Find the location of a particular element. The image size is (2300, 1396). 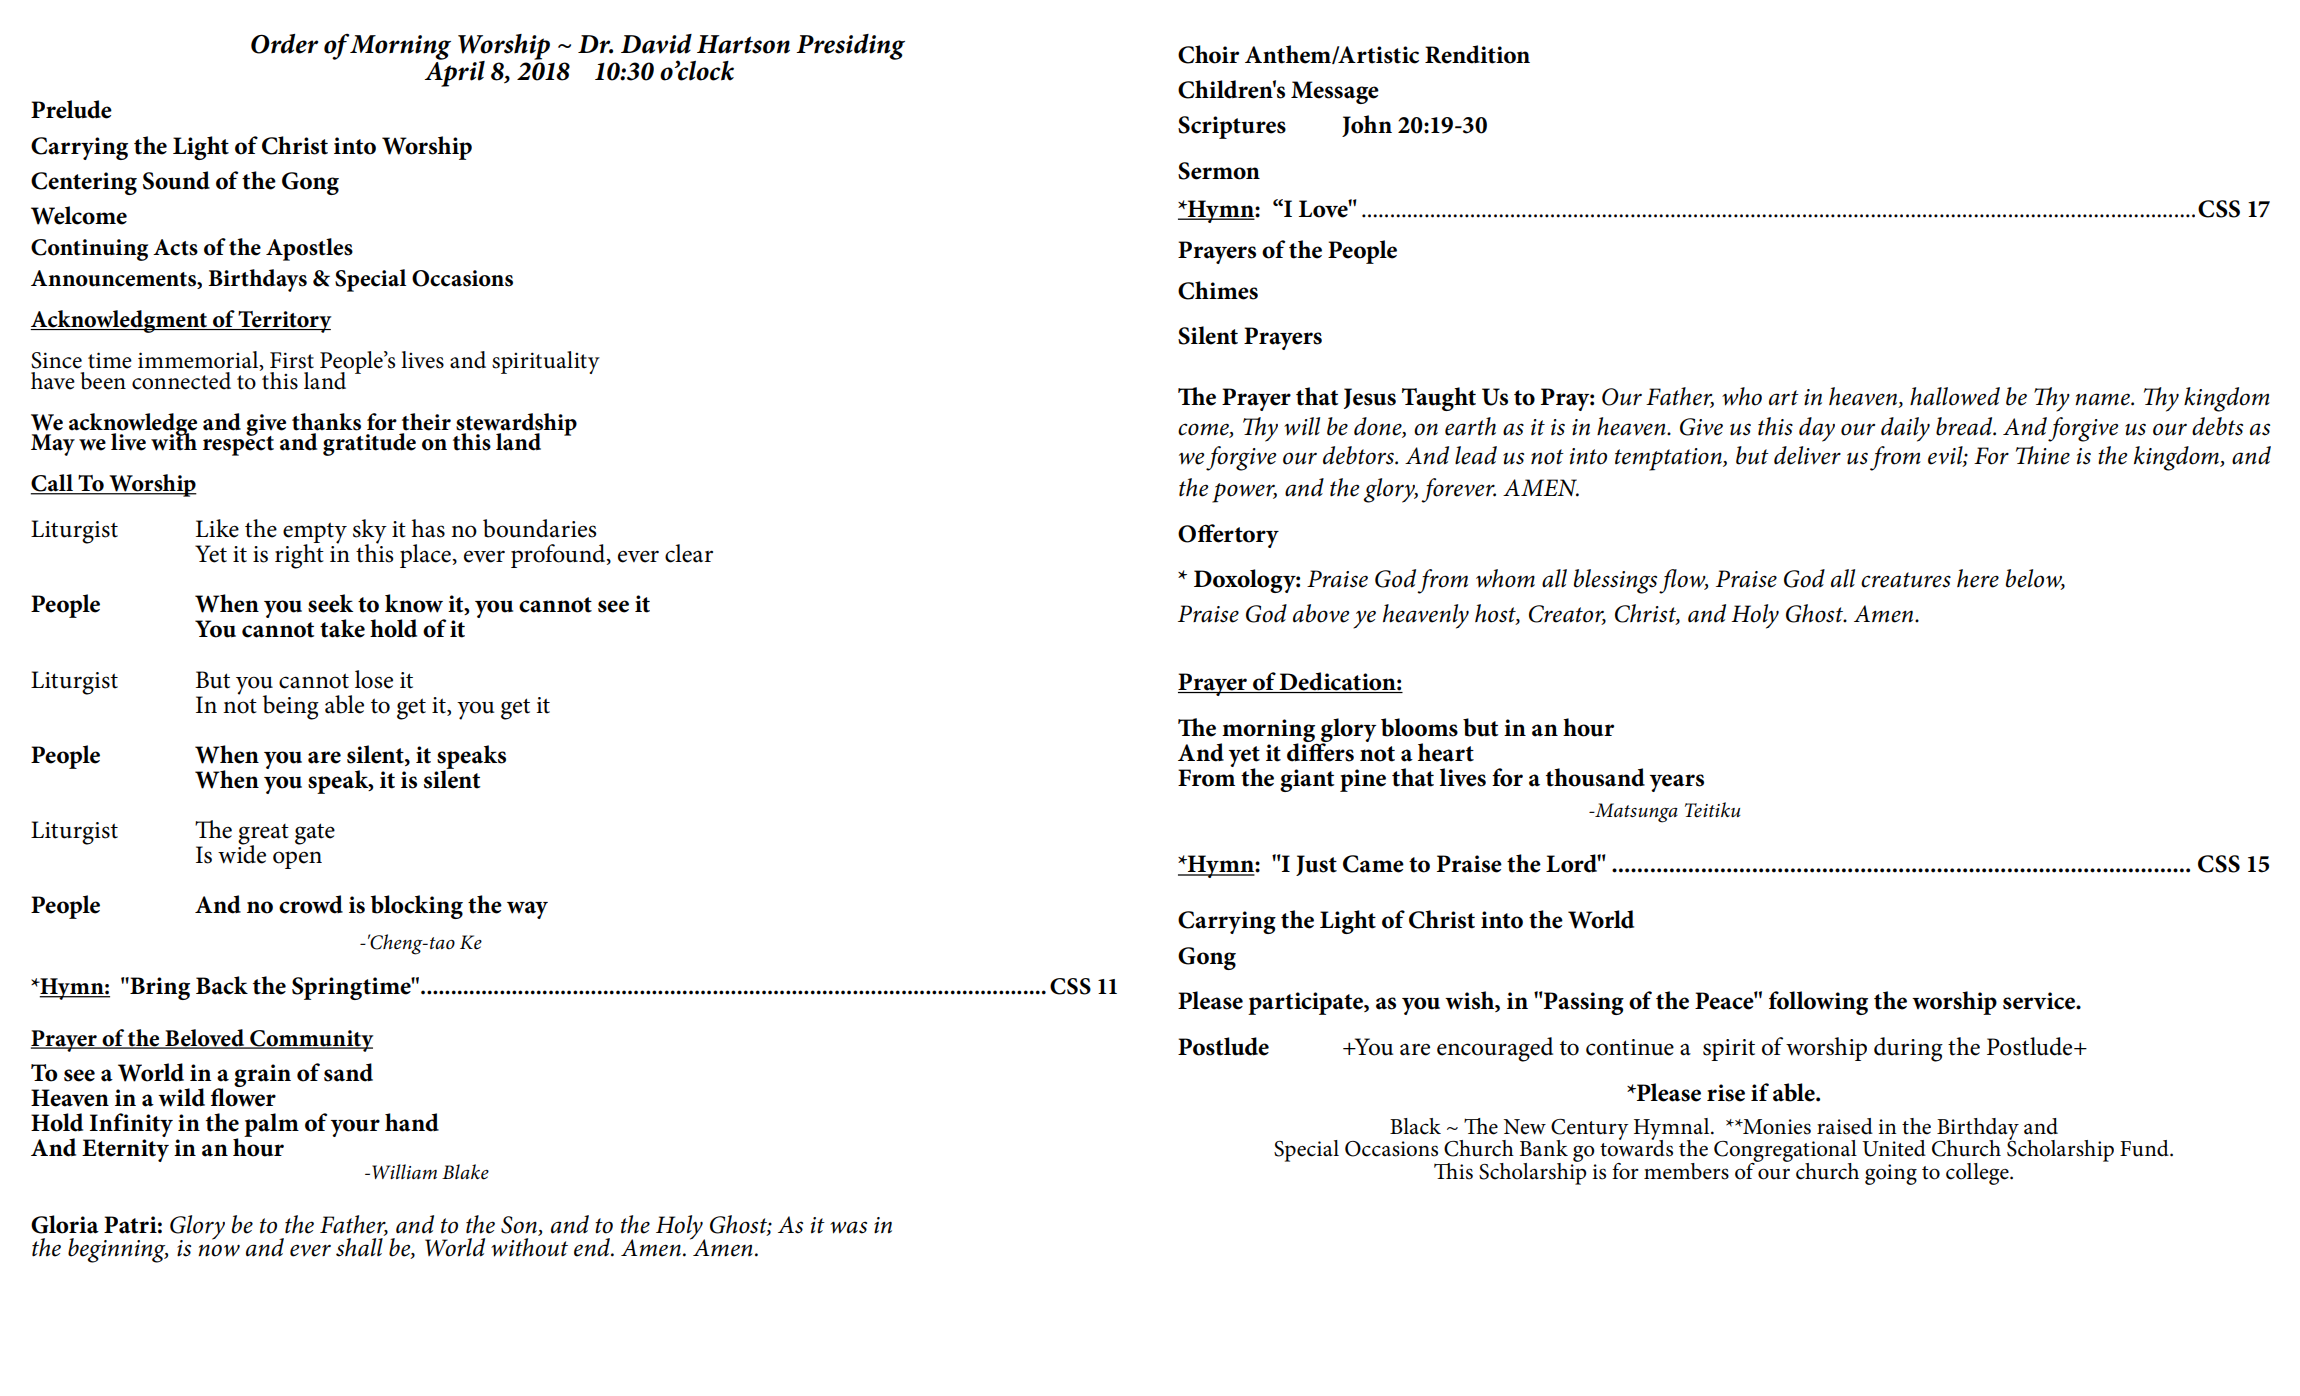

was is located at coordinates (848, 1227).
